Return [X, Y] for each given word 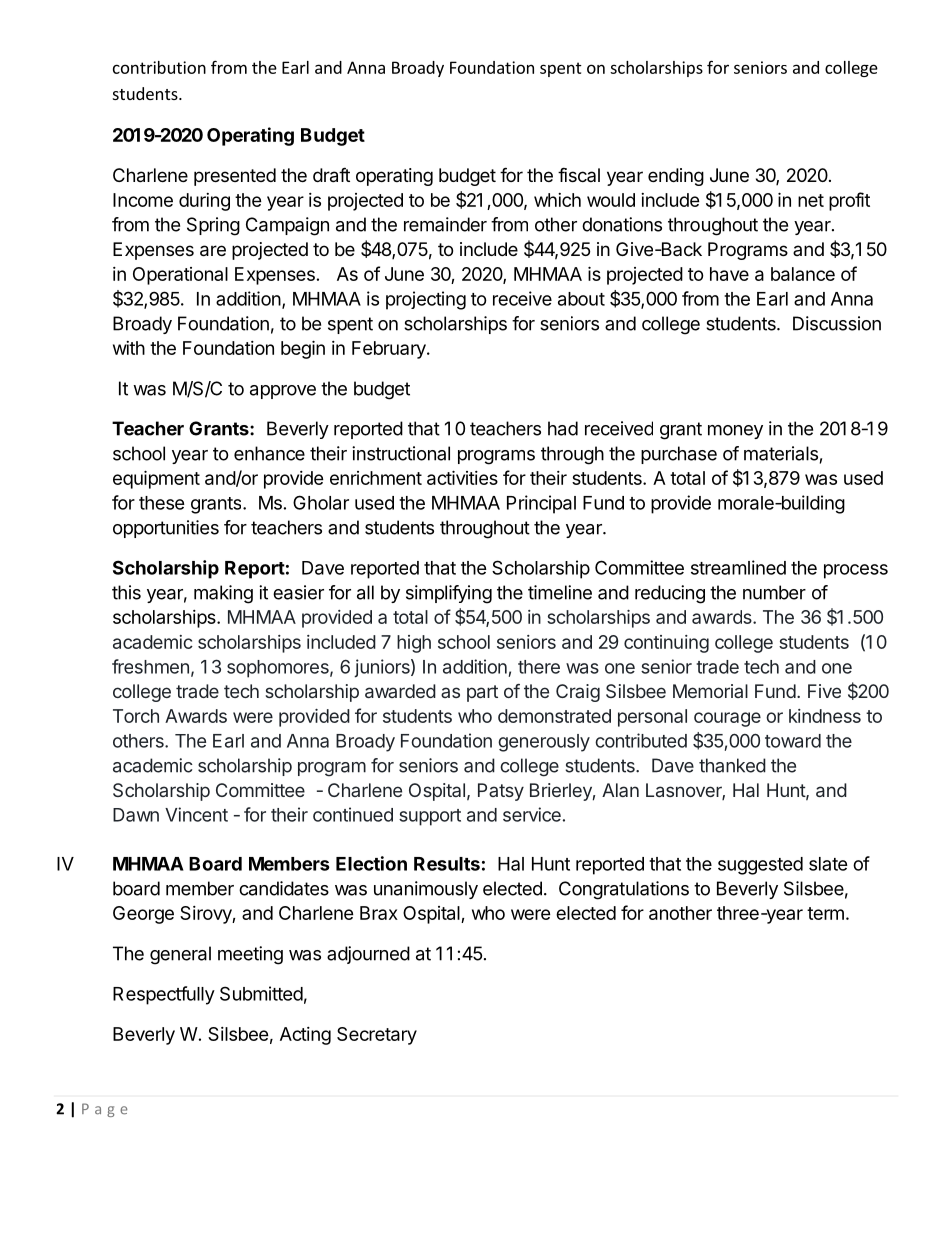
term [825, 913]
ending [676, 177]
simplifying [449, 594]
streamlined [738, 567]
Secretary [377, 1036]
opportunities [166, 529]
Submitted [261, 993]
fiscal [579, 174]
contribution [159, 67]
